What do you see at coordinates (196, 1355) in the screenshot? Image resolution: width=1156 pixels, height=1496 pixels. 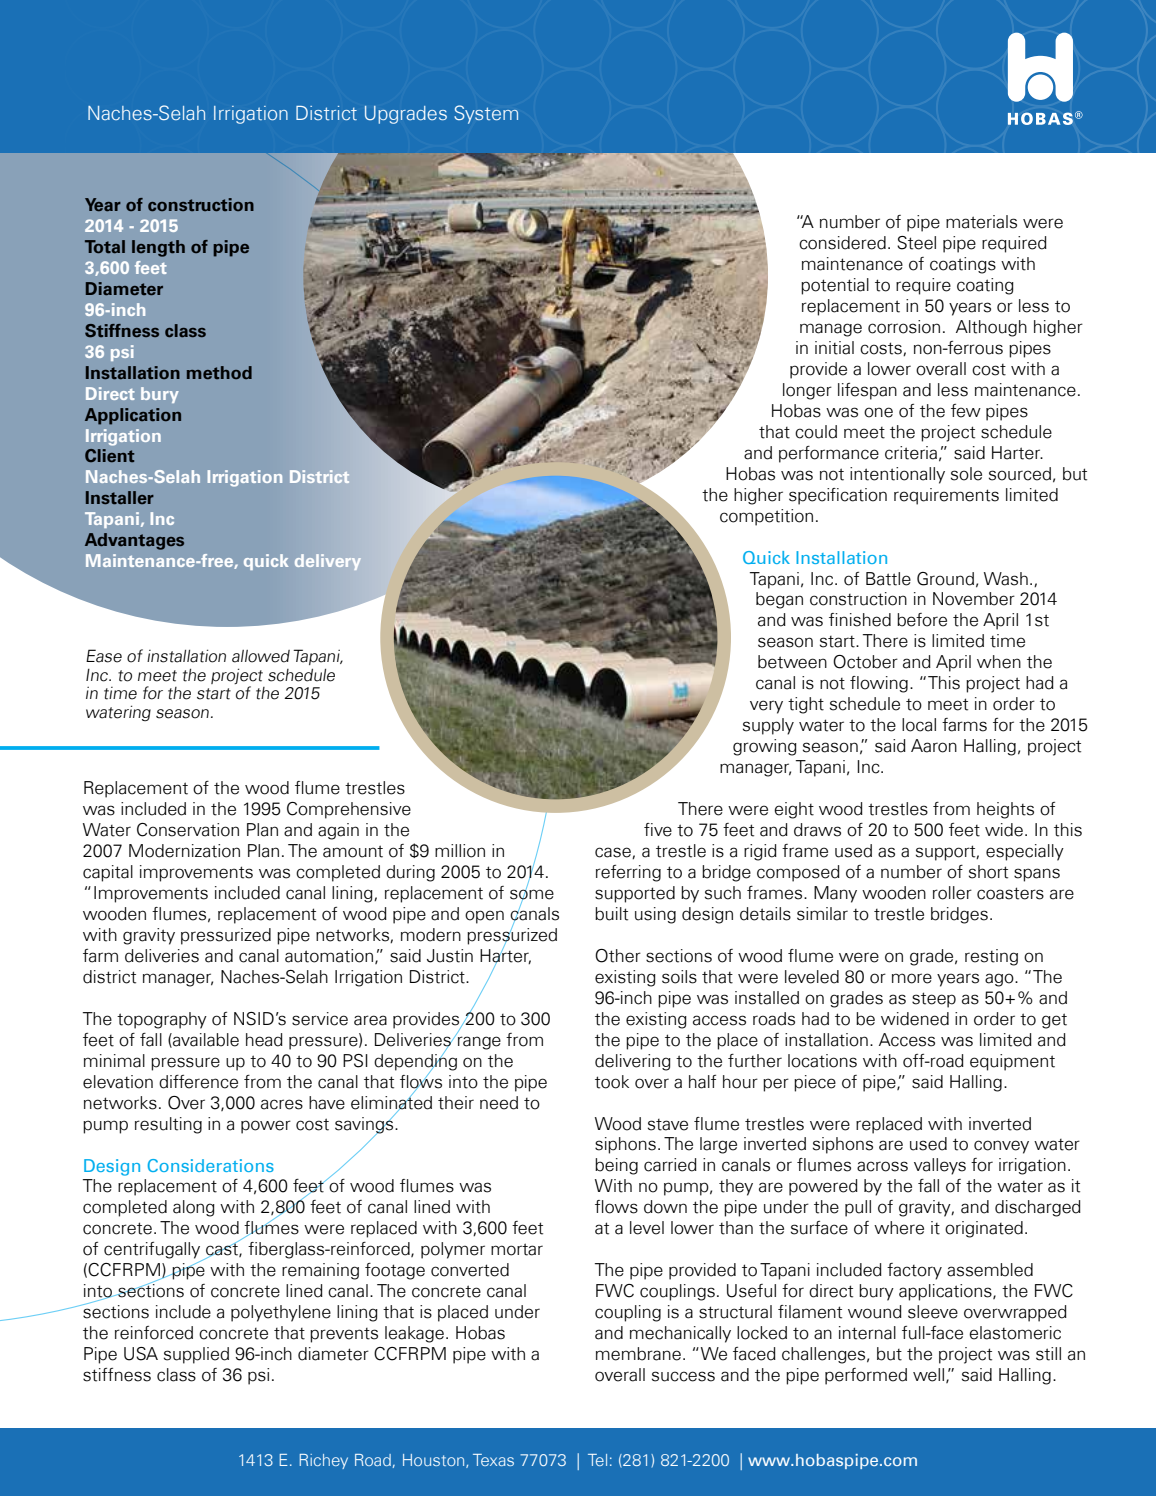 I see `supplied` at bounding box center [196, 1355].
